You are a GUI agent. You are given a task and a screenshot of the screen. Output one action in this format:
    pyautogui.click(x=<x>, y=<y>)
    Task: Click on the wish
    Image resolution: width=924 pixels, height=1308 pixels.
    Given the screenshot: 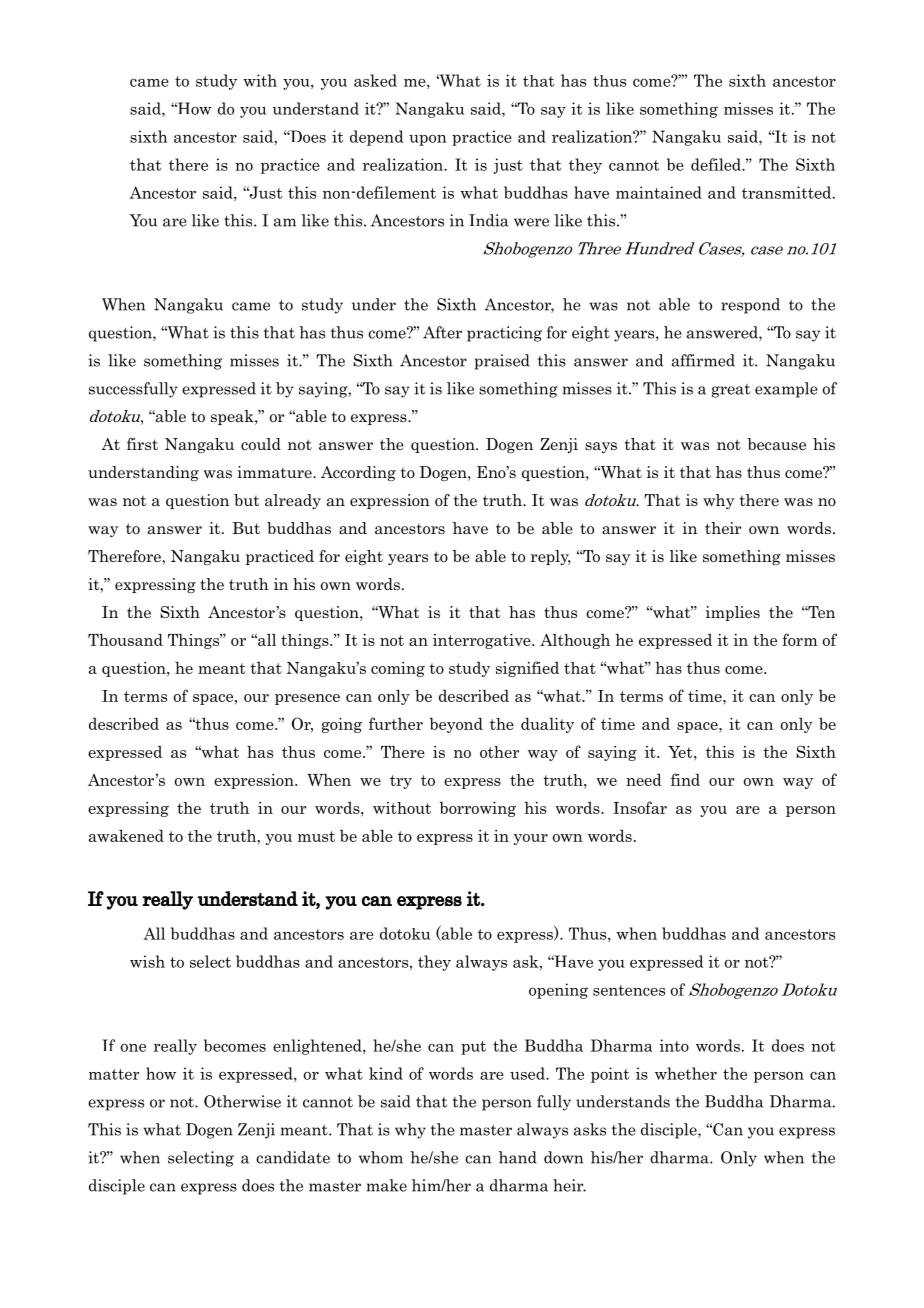 What is the action you would take?
    pyautogui.click(x=147, y=961)
